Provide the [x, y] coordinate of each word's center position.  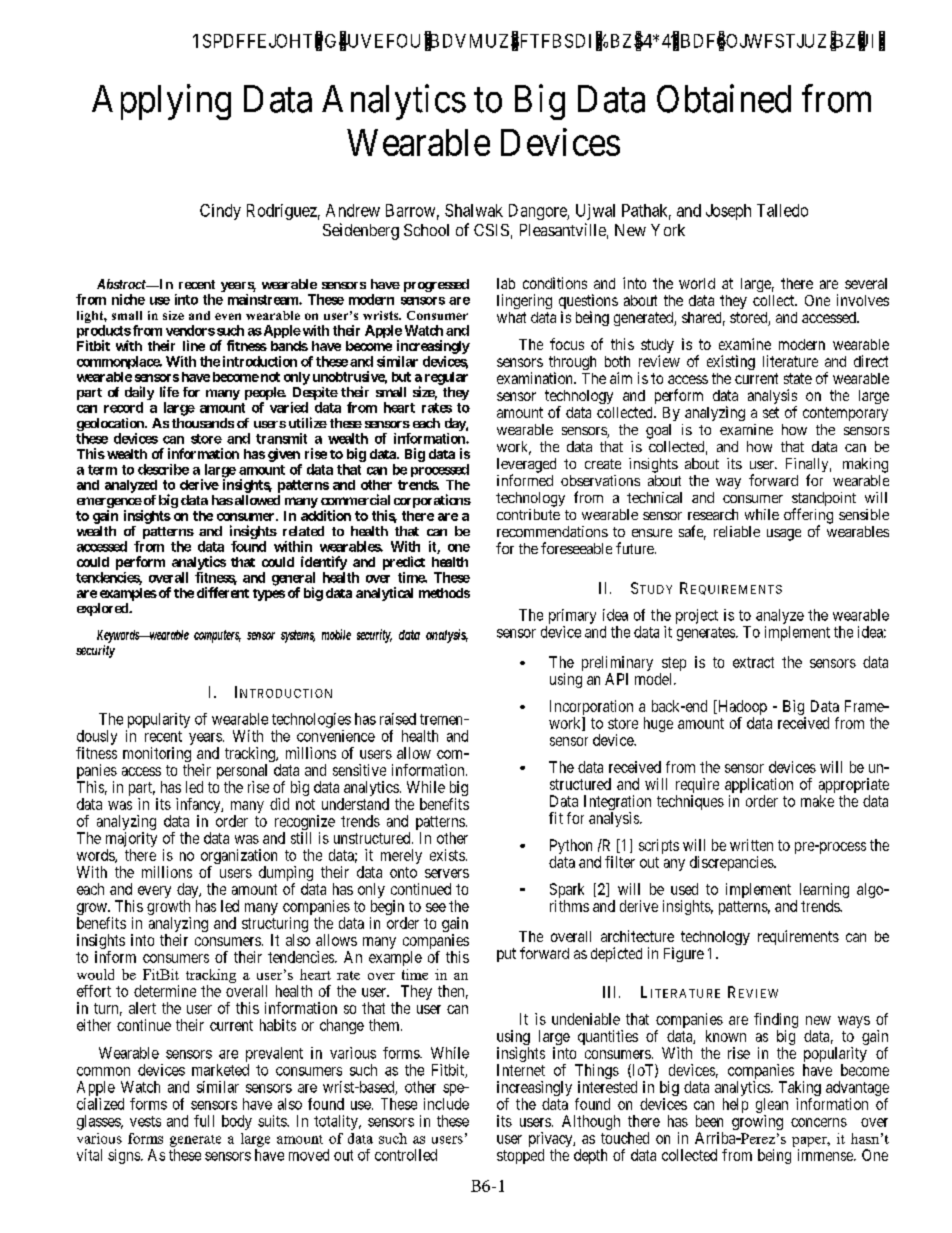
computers [217, 636]
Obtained [724, 98]
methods [444, 593]
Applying [161, 102]
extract [753, 662]
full [204, 1121]
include [446, 1104]
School [426, 230]
